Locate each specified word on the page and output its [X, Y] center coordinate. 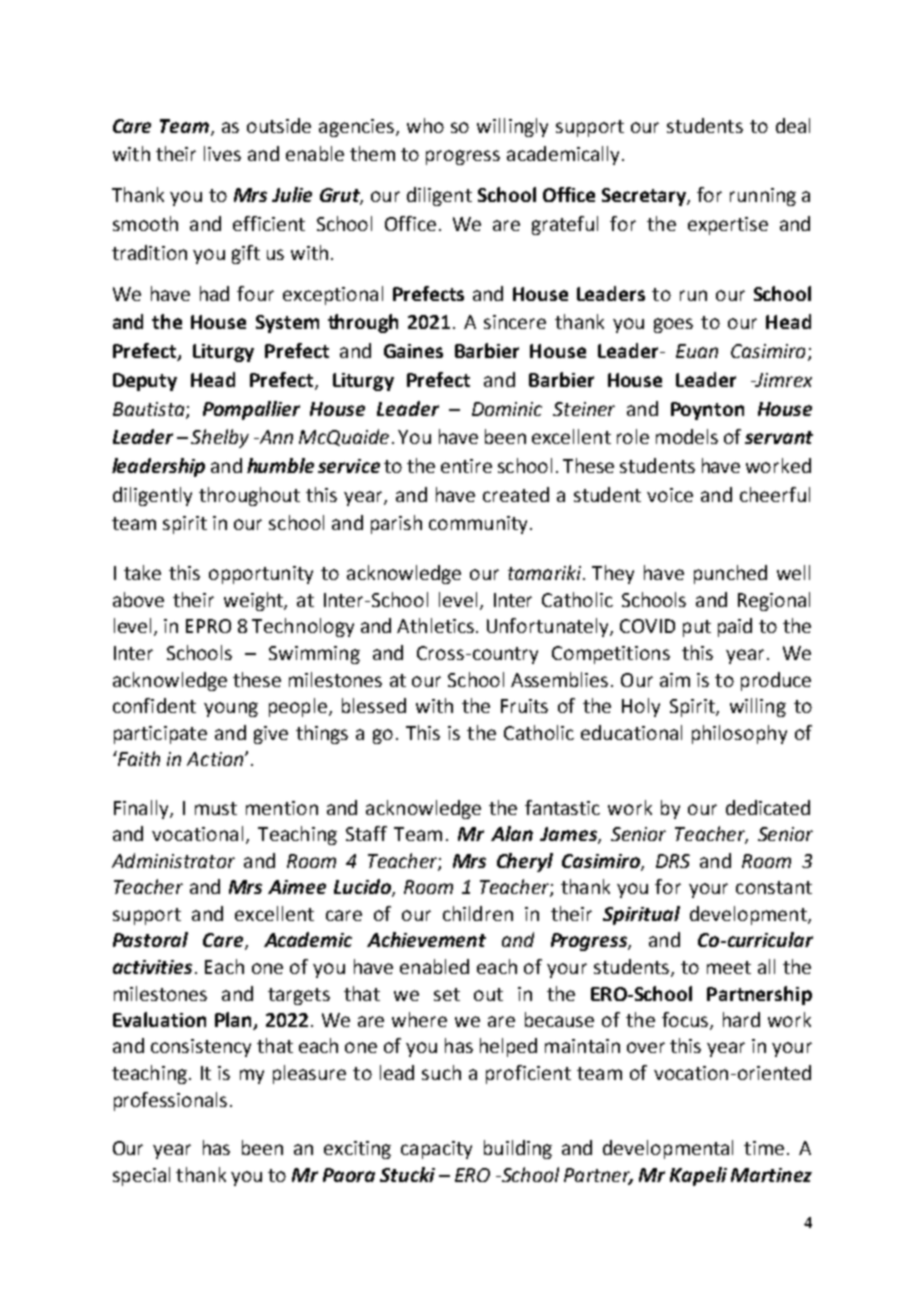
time [764, 1148]
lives [222, 153]
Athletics [435, 625]
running [763, 197]
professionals [170, 1101]
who [425, 125]
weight [254, 601]
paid [735, 627]
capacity [436, 1150]
